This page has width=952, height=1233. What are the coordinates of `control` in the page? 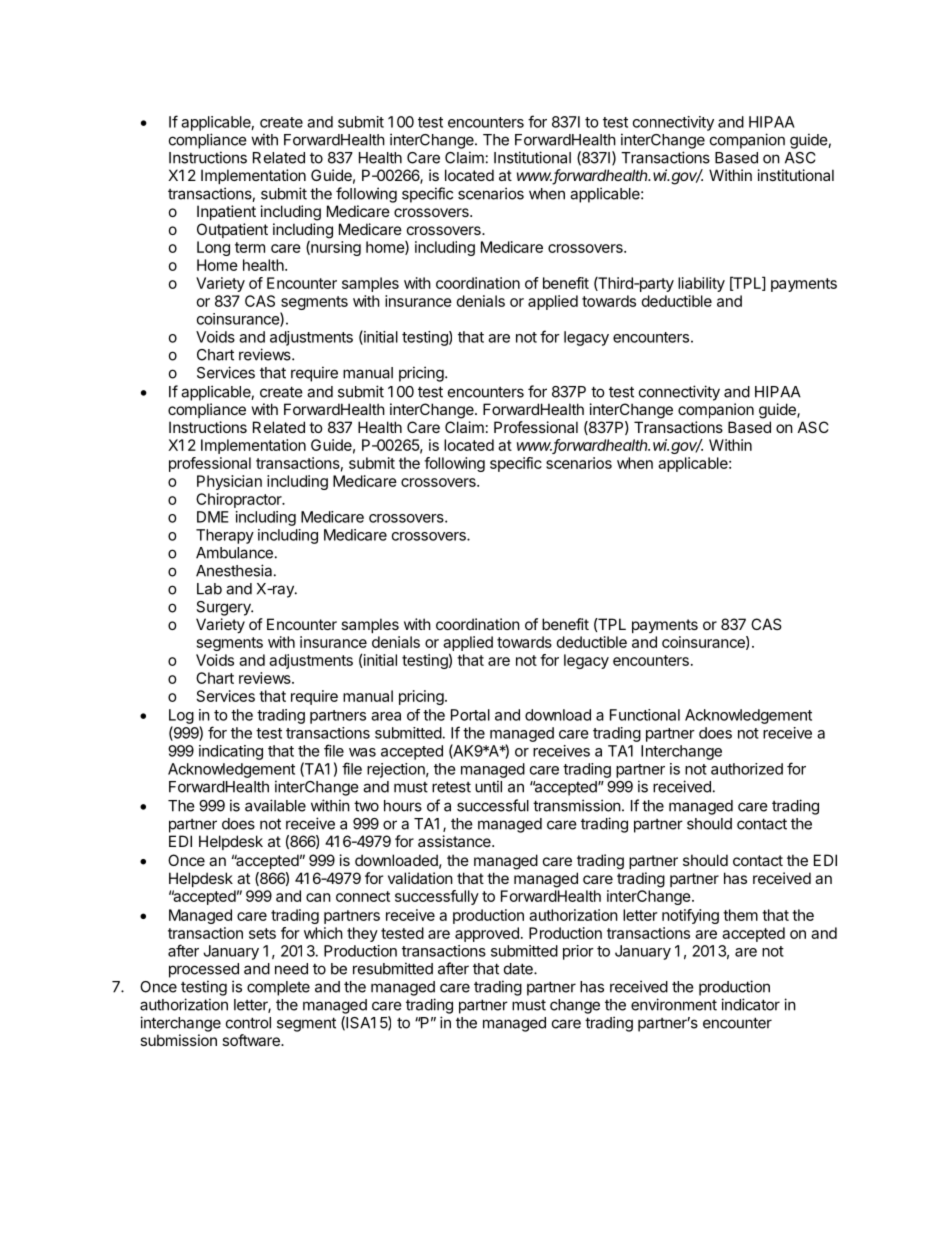 It's located at (248, 1023).
